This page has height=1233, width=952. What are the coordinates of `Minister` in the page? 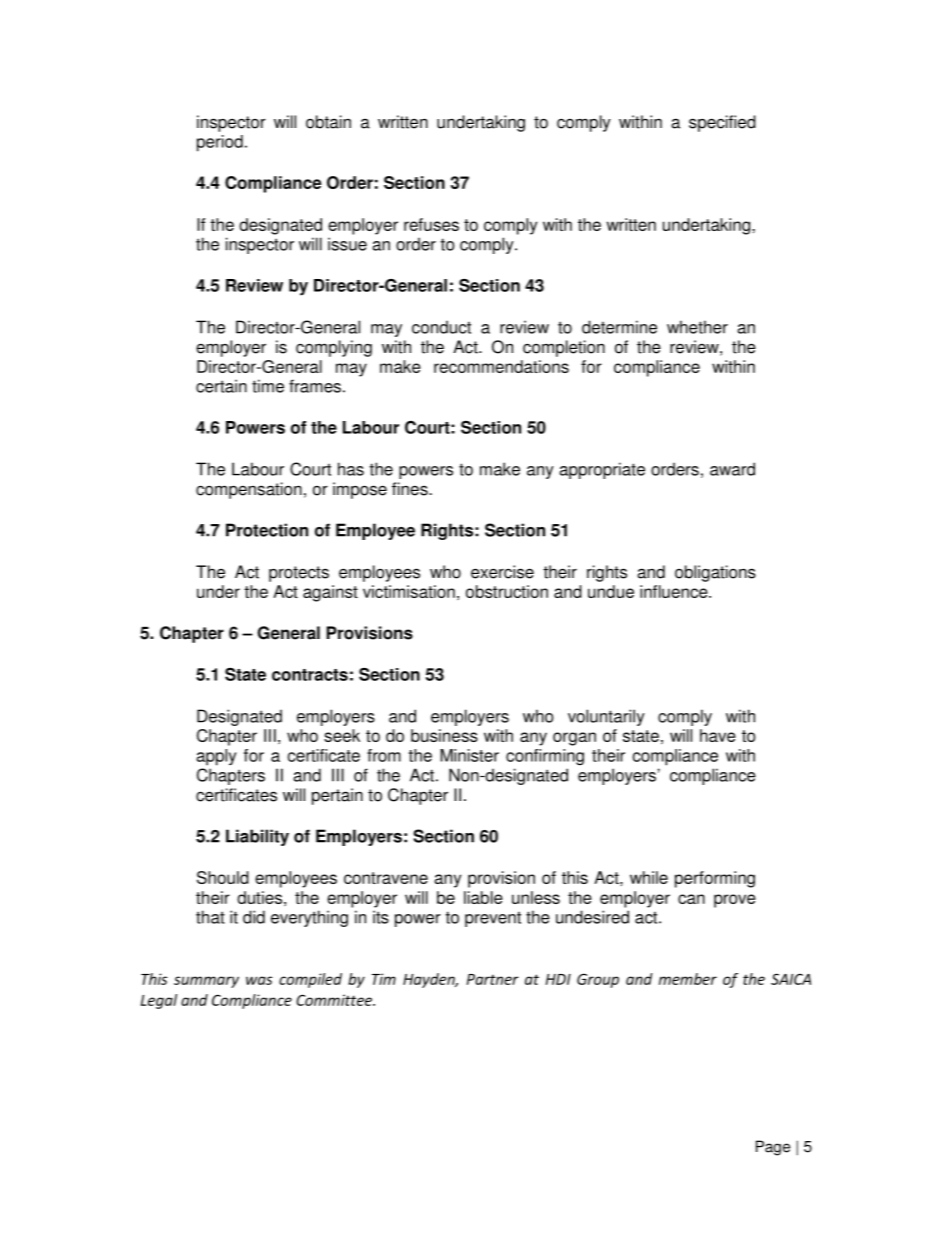 It's located at (469, 755).
